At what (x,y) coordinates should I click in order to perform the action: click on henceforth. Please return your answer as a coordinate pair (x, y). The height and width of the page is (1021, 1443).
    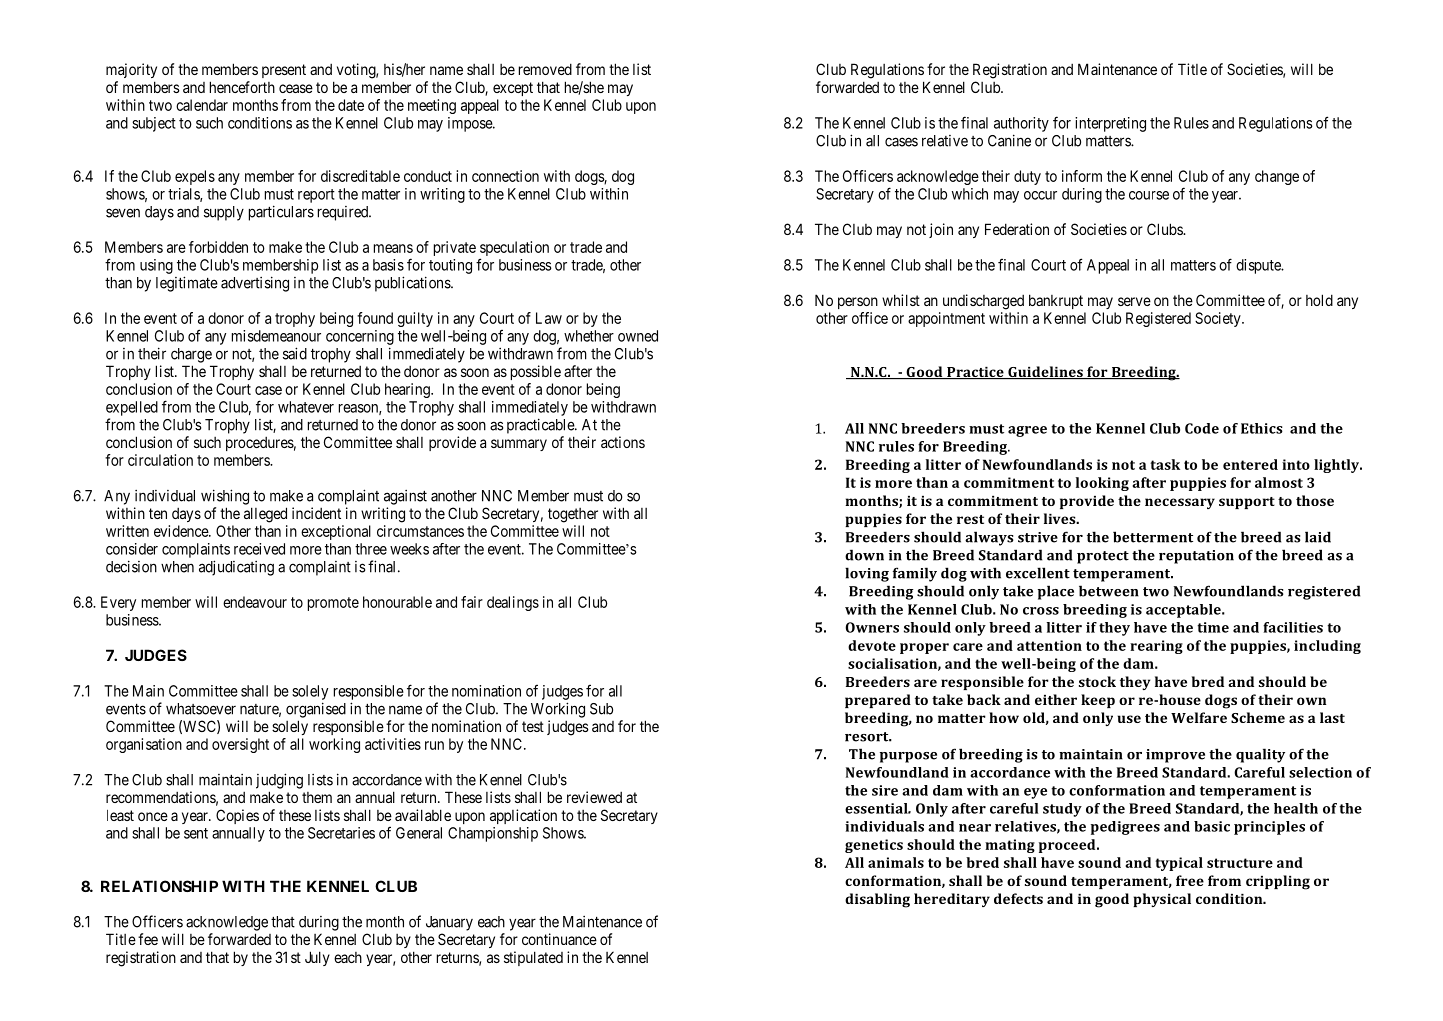
    Looking at the image, I should click on (242, 87).
